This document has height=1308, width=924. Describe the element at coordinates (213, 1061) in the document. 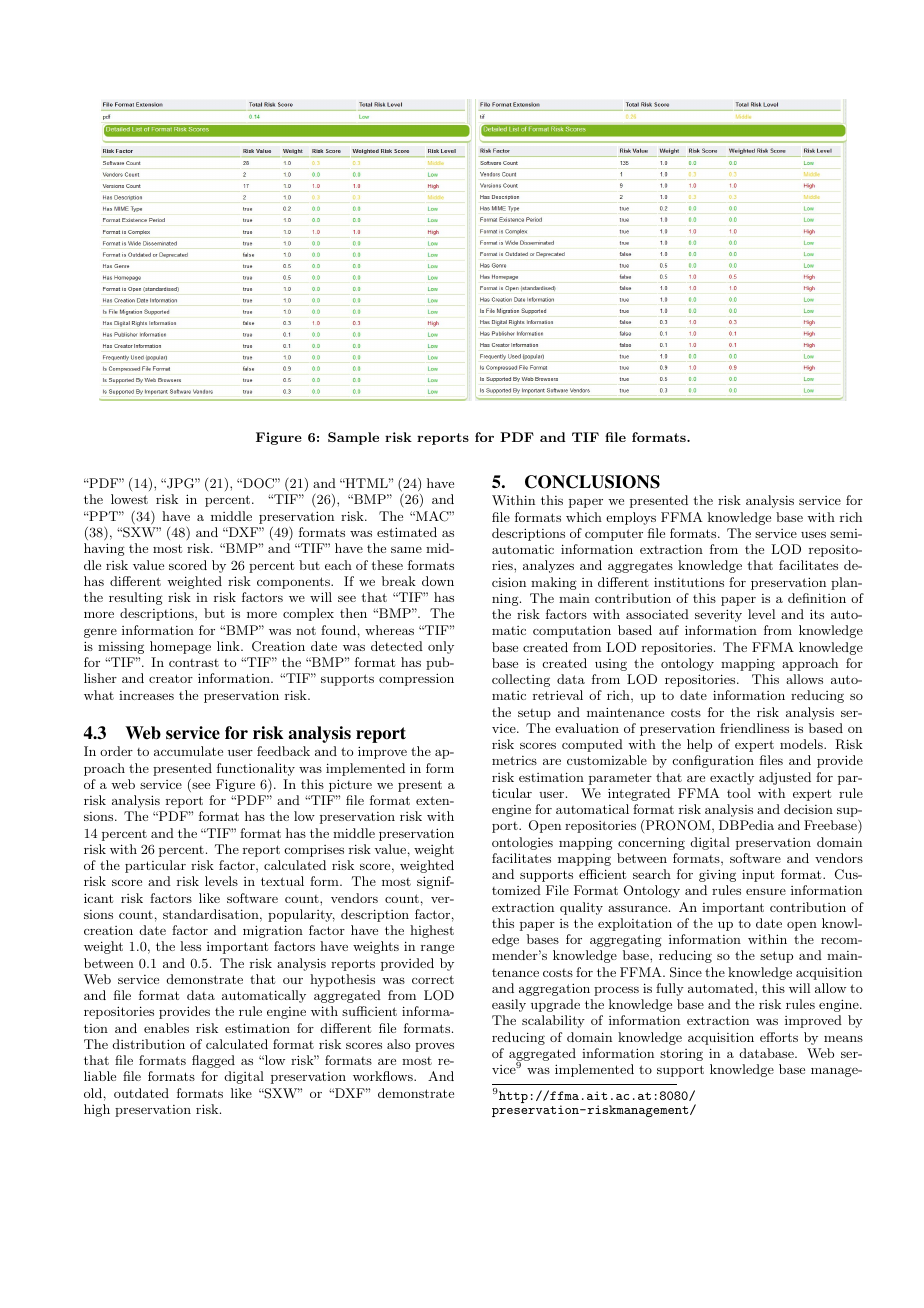

I see `flagged` at that location.
